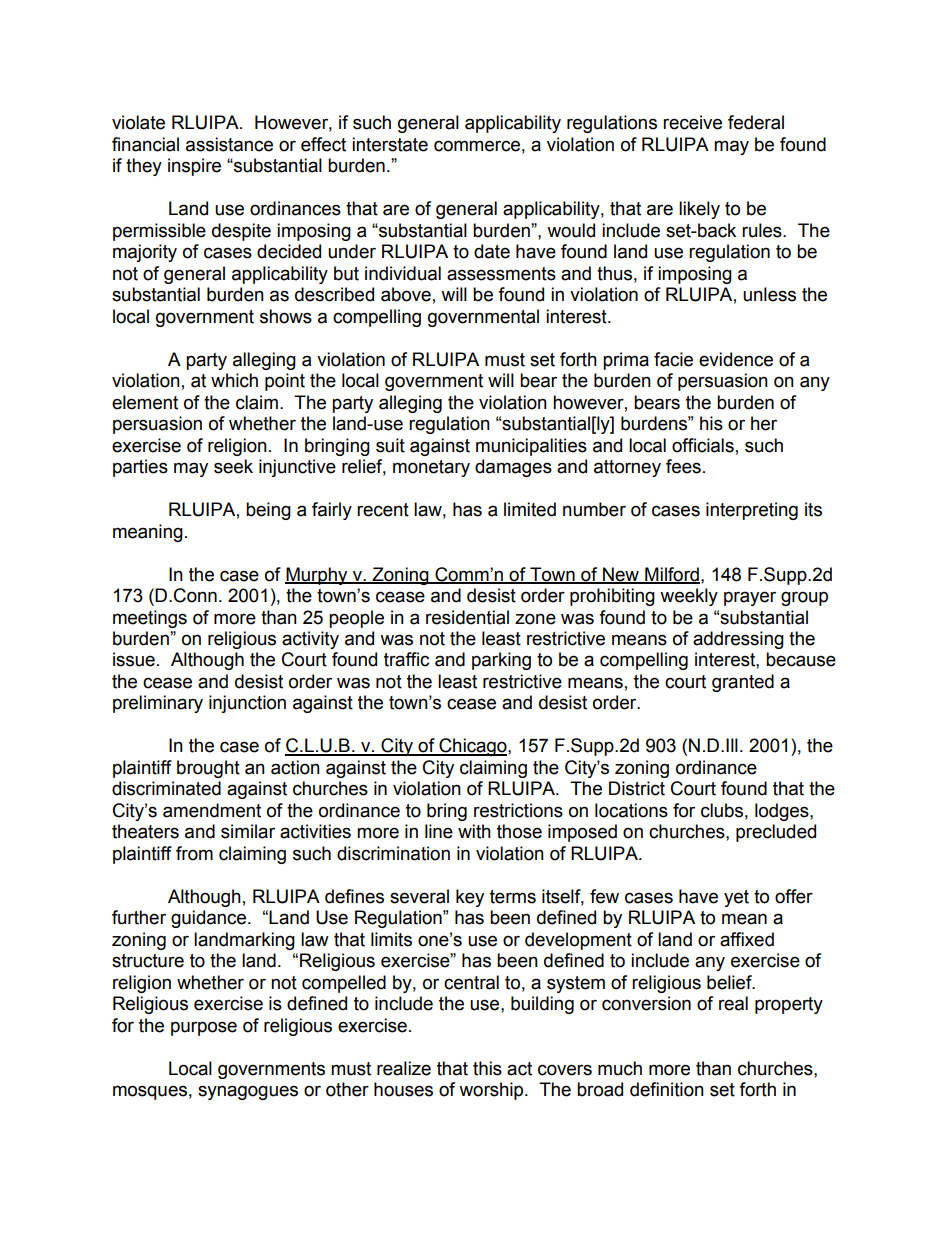 This screenshot has width=952, height=1233. Describe the element at coordinates (783, 812) in the screenshot. I see `lodges` at that location.
